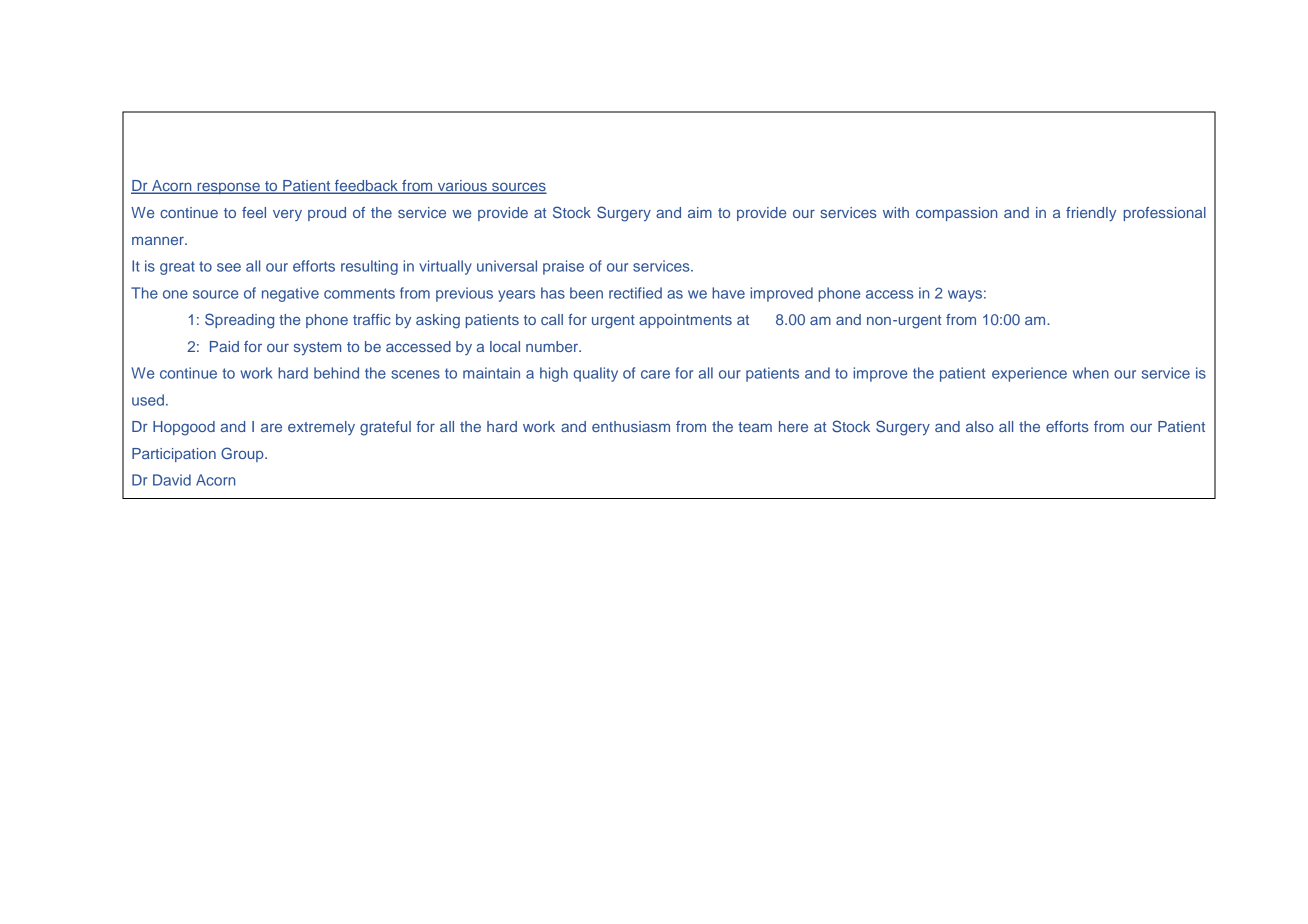 The height and width of the screenshot is (924, 1308). Describe the element at coordinates (172, 480) in the screenshot. I see `David` at that location.
